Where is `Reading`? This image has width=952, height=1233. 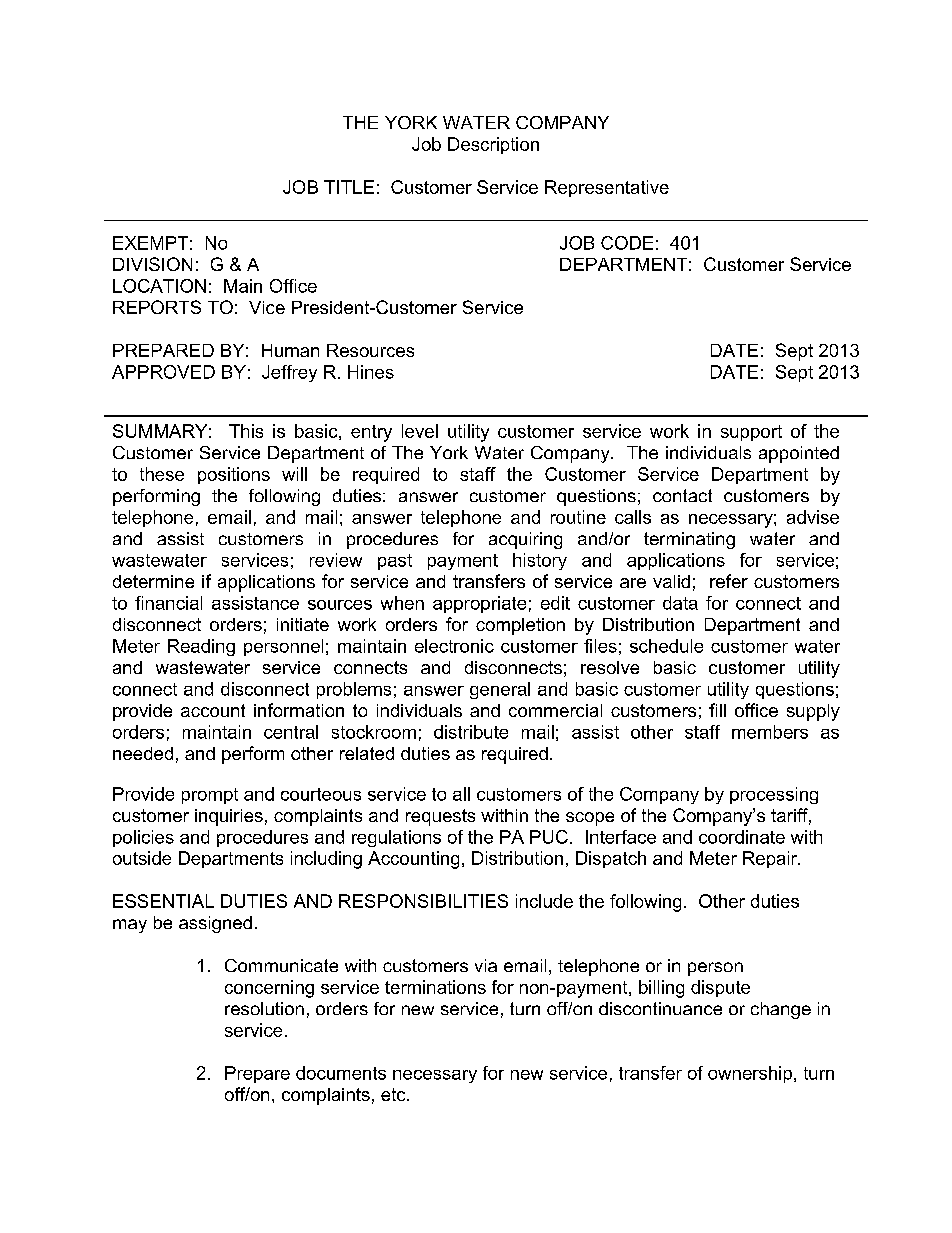
Reading is located at coordinates (201, 647).
